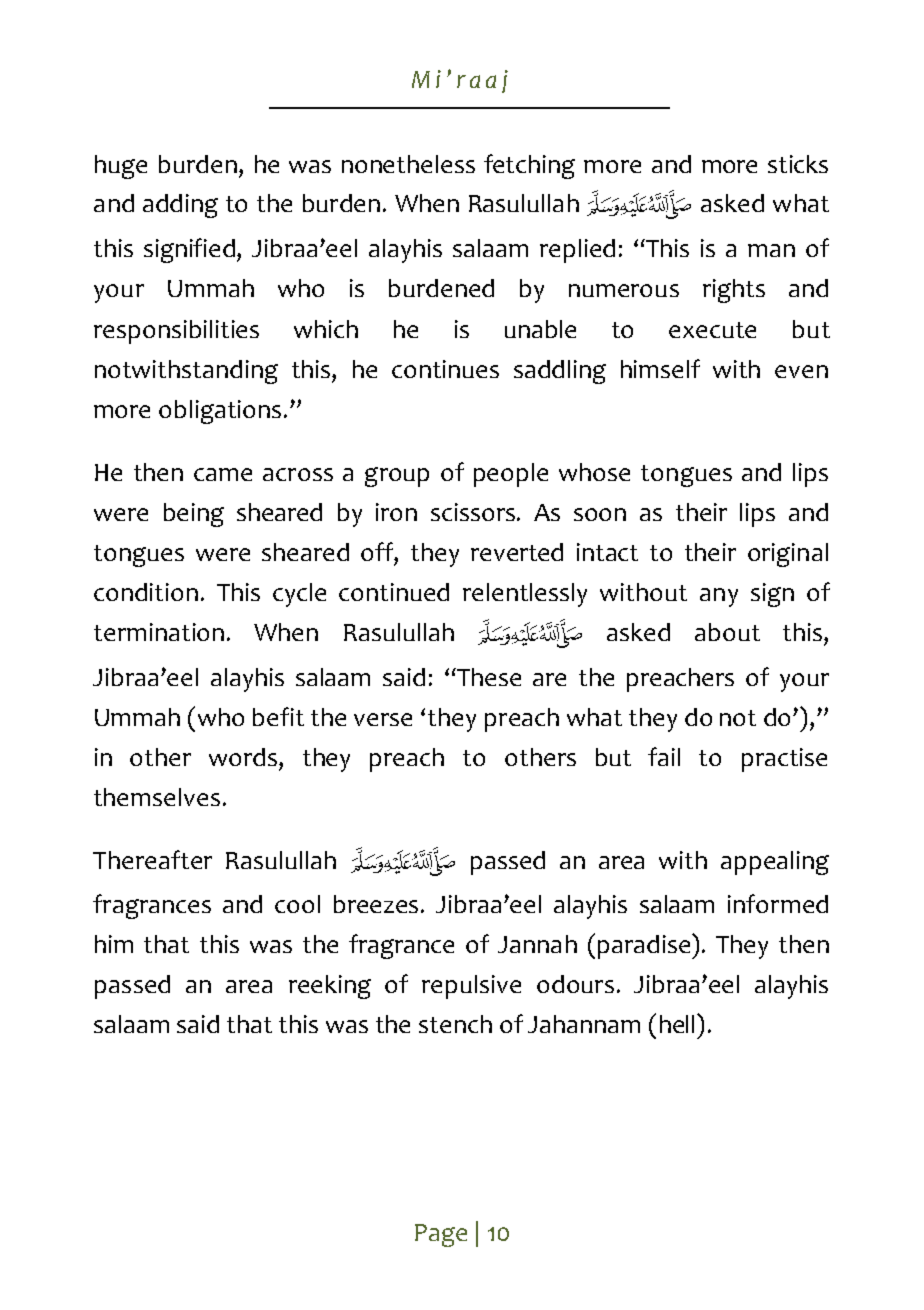 This screenshot has width=924, height=1310. I want to click on adding, so click(180, 206).
